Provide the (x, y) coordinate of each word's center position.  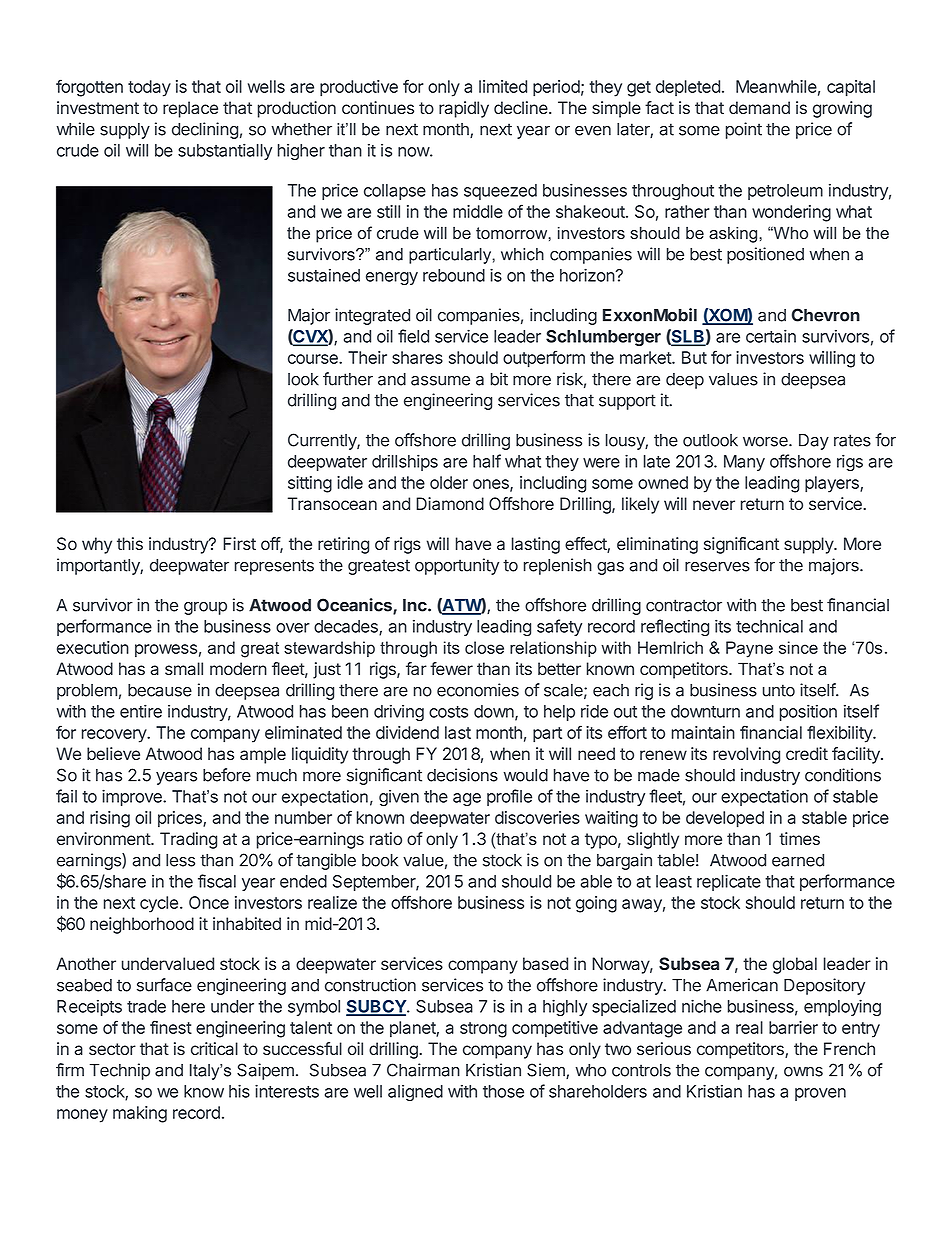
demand (759, 108)
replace (190, 109)
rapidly (464, 109)
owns (803, 1072)
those (503, 1091)
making (140, 1114)
